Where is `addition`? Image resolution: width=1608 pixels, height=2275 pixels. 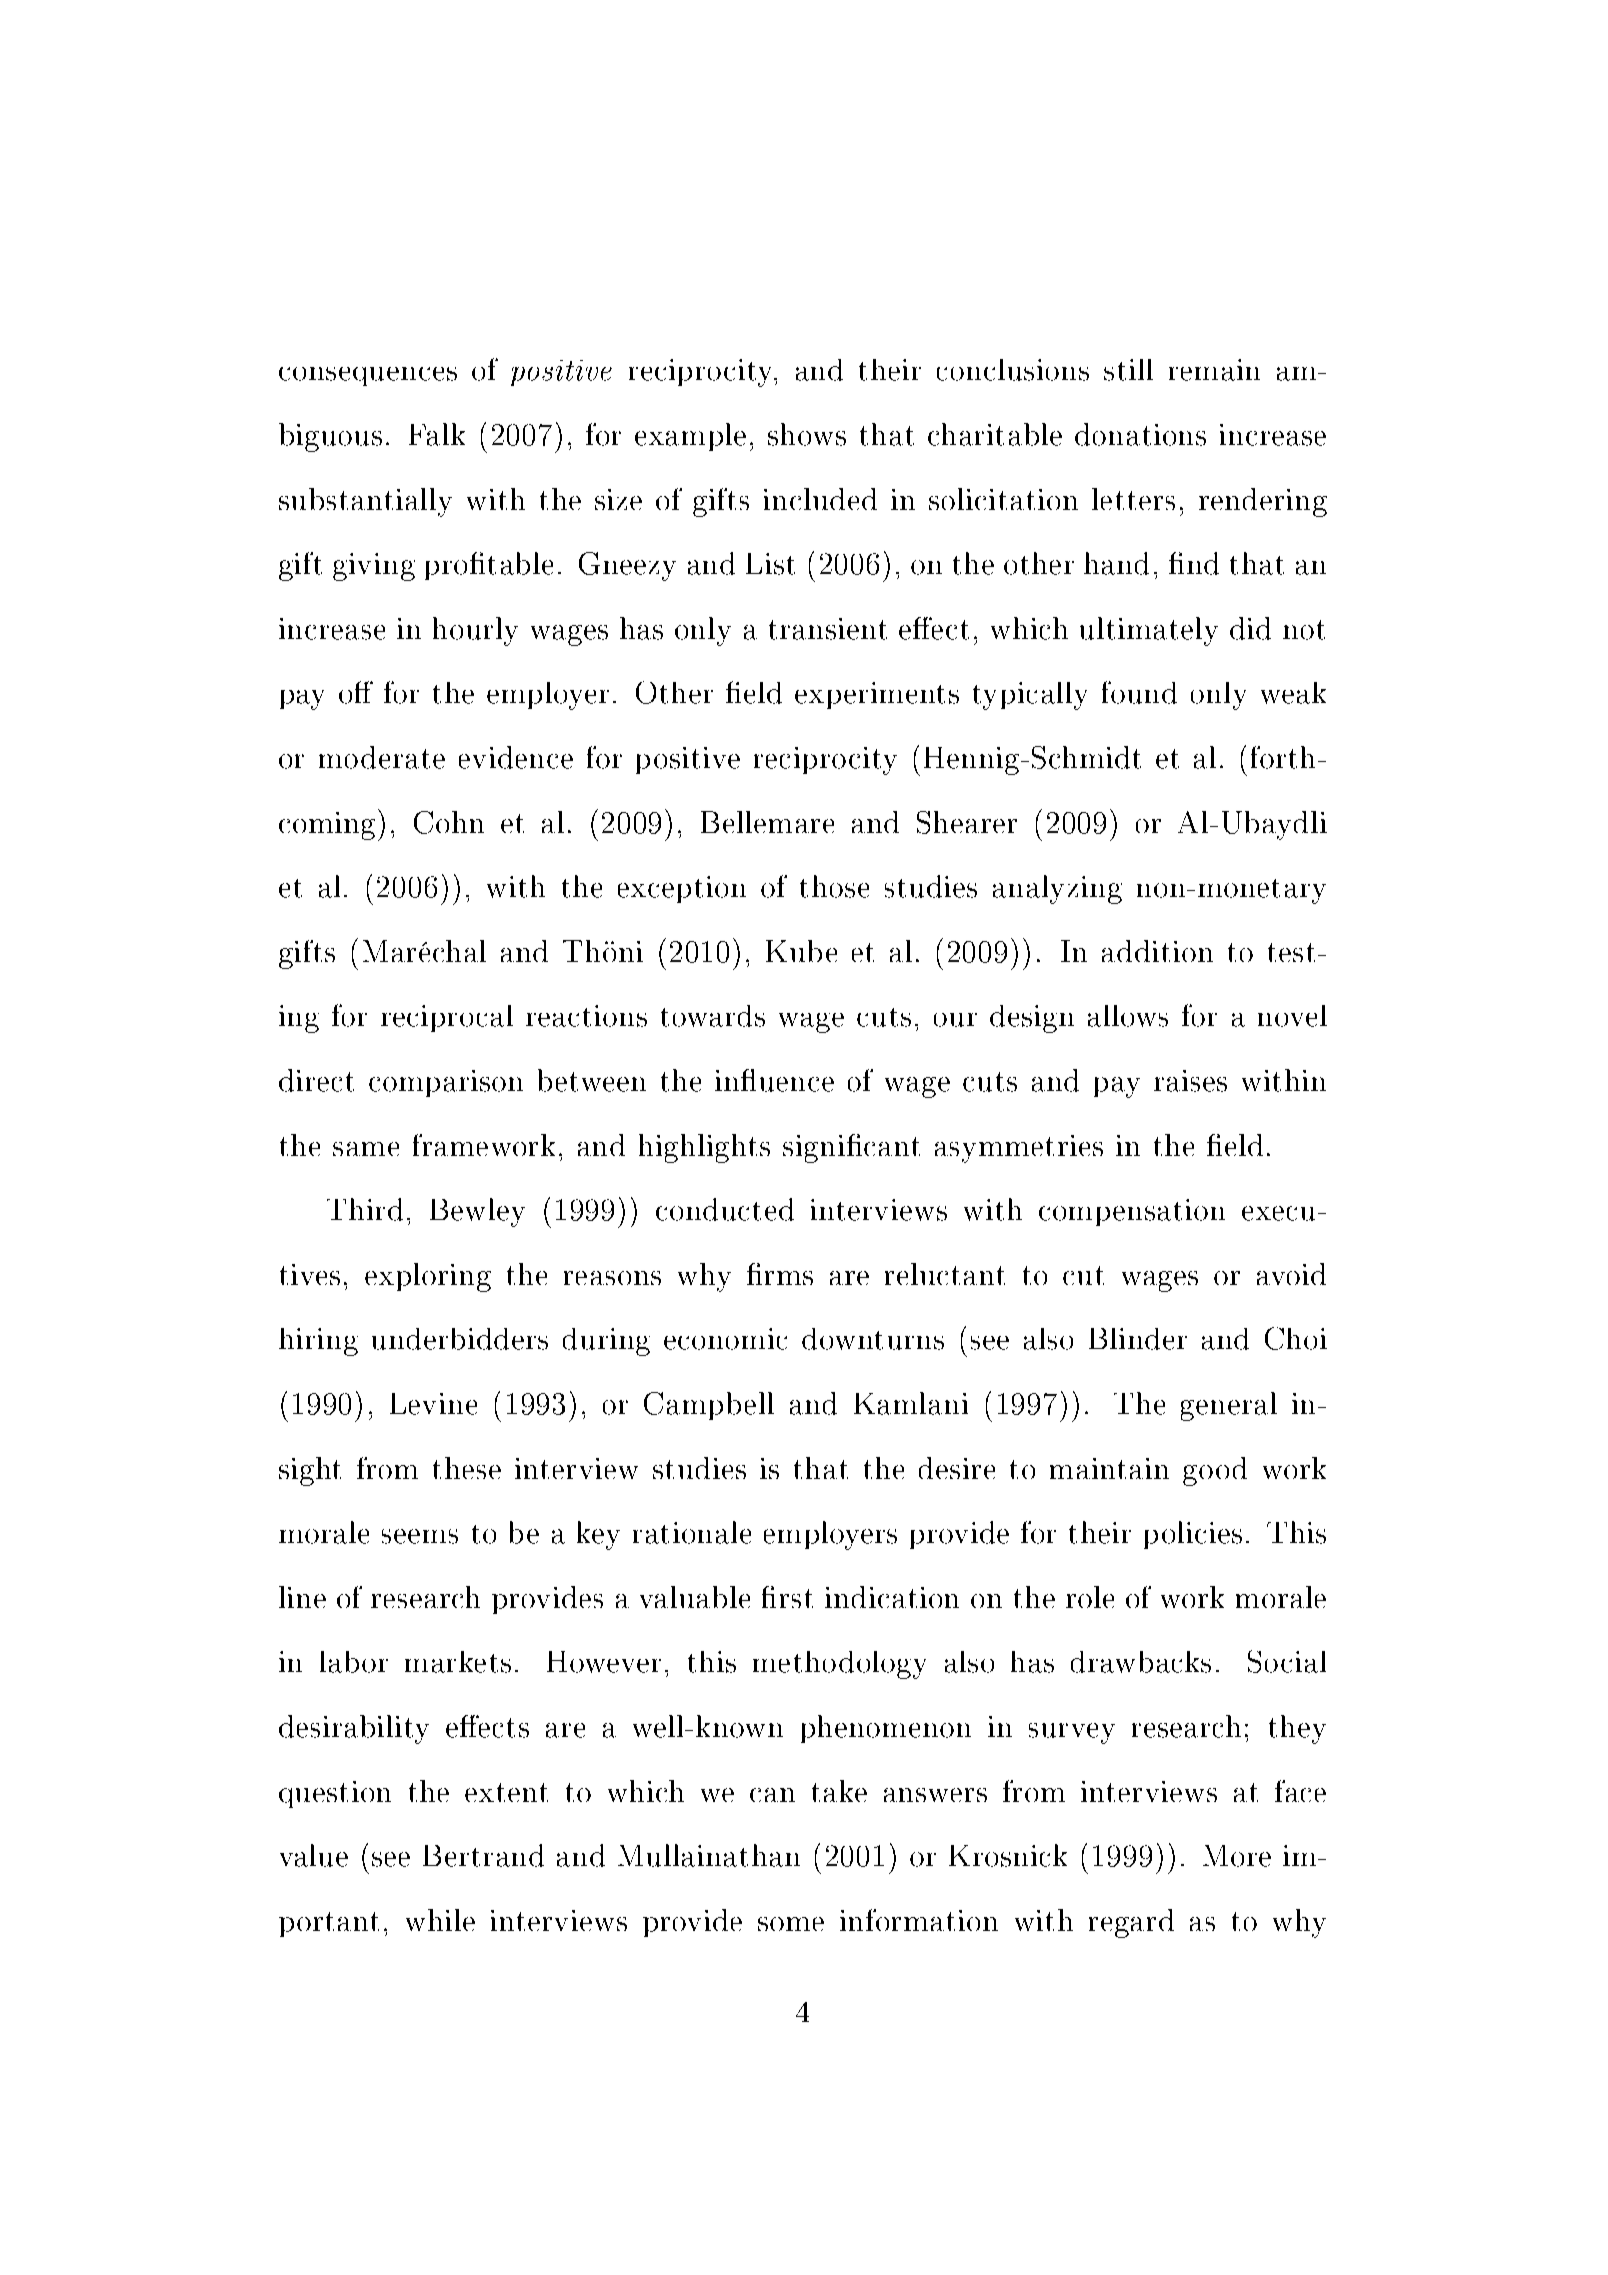
addition is located at coordinates (1157, 951).
